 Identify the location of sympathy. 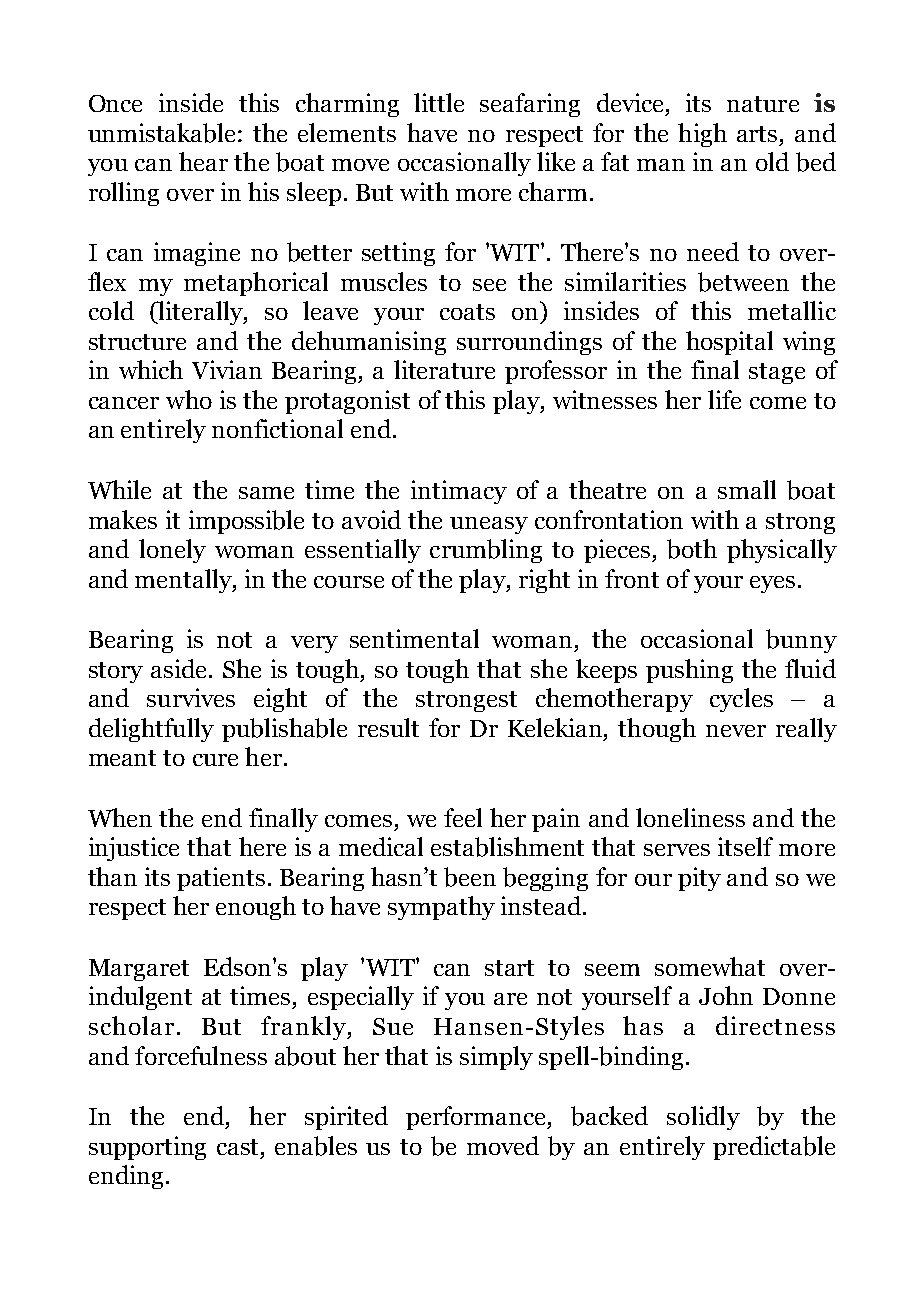
(441, 908).
